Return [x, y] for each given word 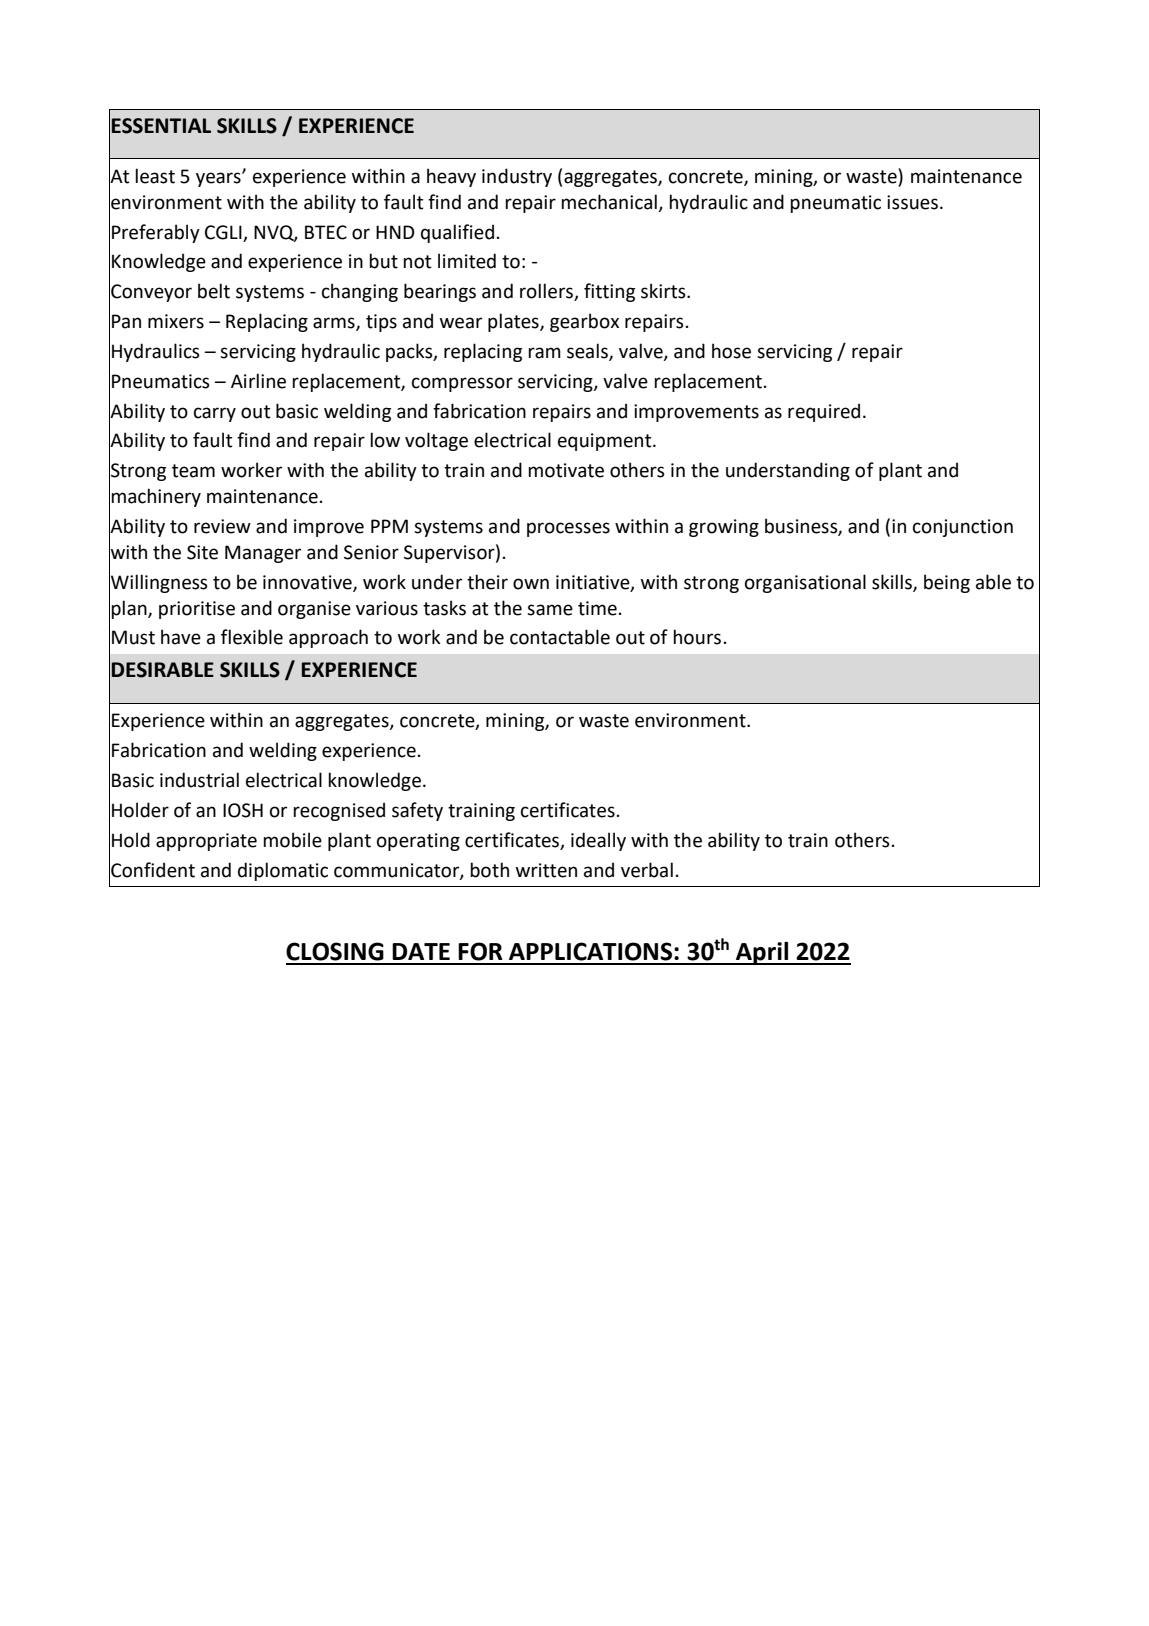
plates [514, 322]
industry [517, 177]
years [219, 179]
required [824, 412]
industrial [199, 780]
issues [912, 202]
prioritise [197, 610]
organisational [805, 583]
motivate [566, 470]
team [193, 471]
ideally [598, 841]
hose [731, 351]
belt [214, 291]
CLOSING [335, 951]
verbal [647, 870]
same [550, 610]
